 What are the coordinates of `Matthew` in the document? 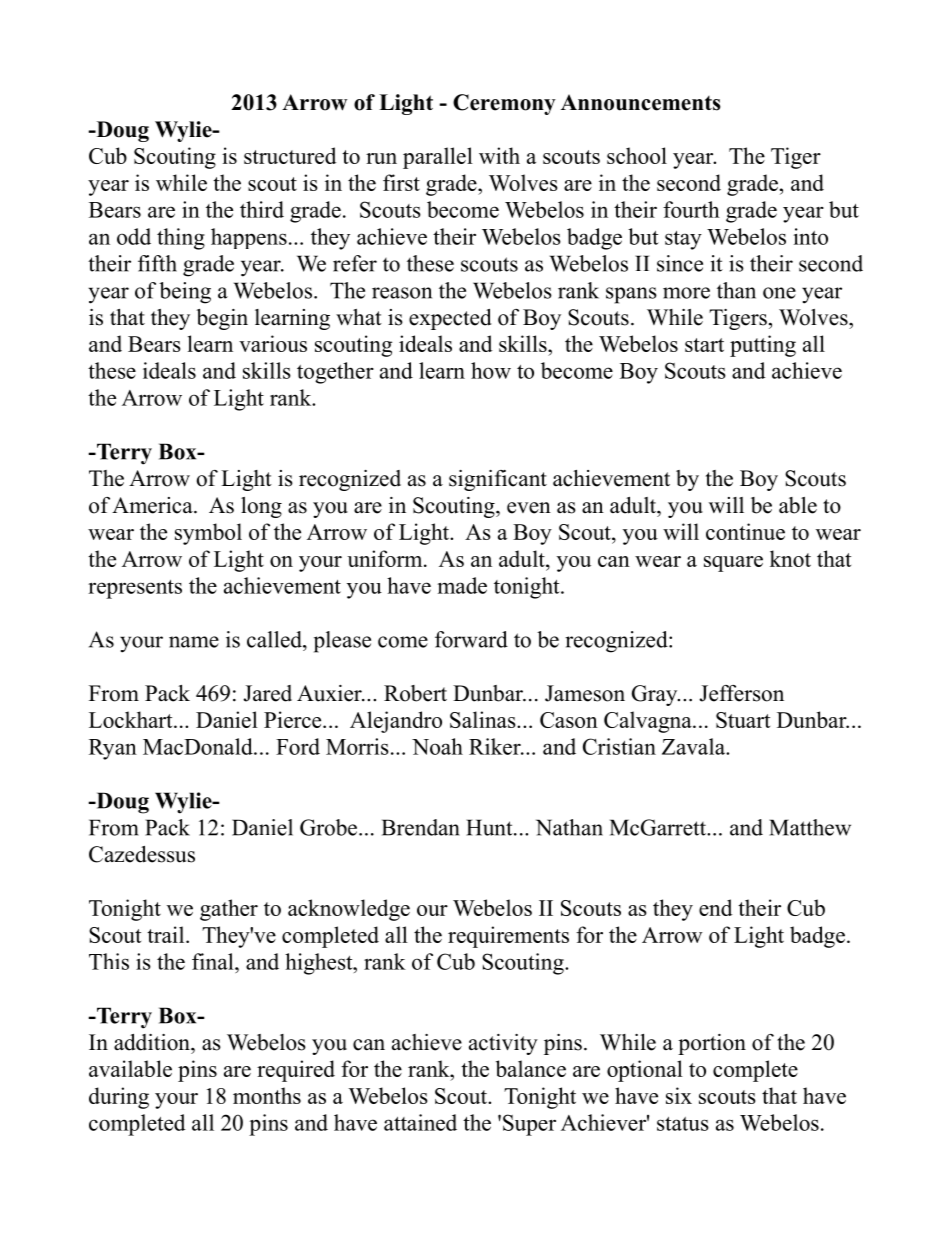 It's located at (810, 827).
